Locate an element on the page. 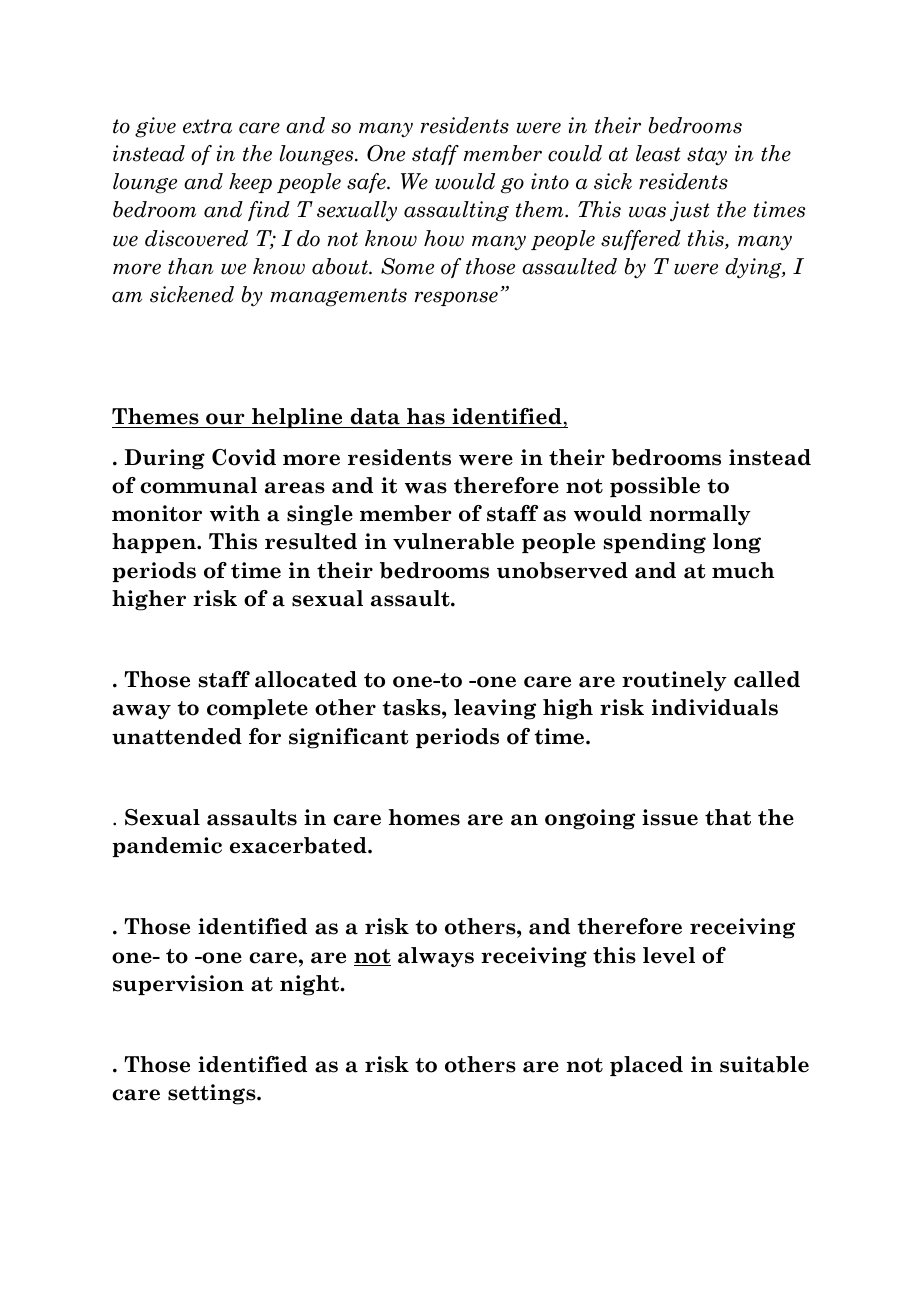 Image resolution: width=924 pixels, height=1308 pixels. issue is located at coordinates (670, 817).
